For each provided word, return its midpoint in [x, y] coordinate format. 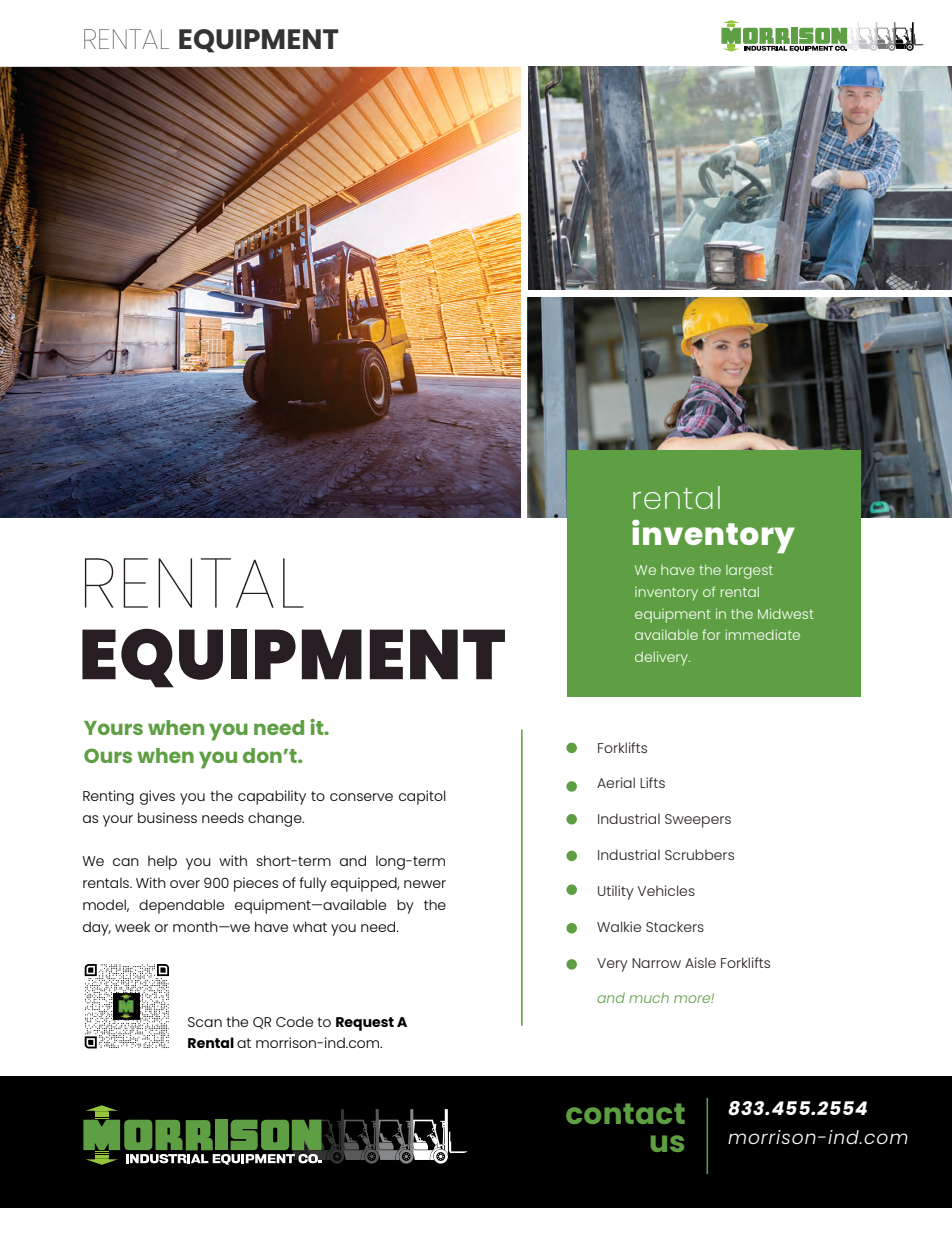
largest [749, 572]
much [649, 998]
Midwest [786, 613]
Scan [205, 1022]
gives [157, 797]
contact [625, 1113]
